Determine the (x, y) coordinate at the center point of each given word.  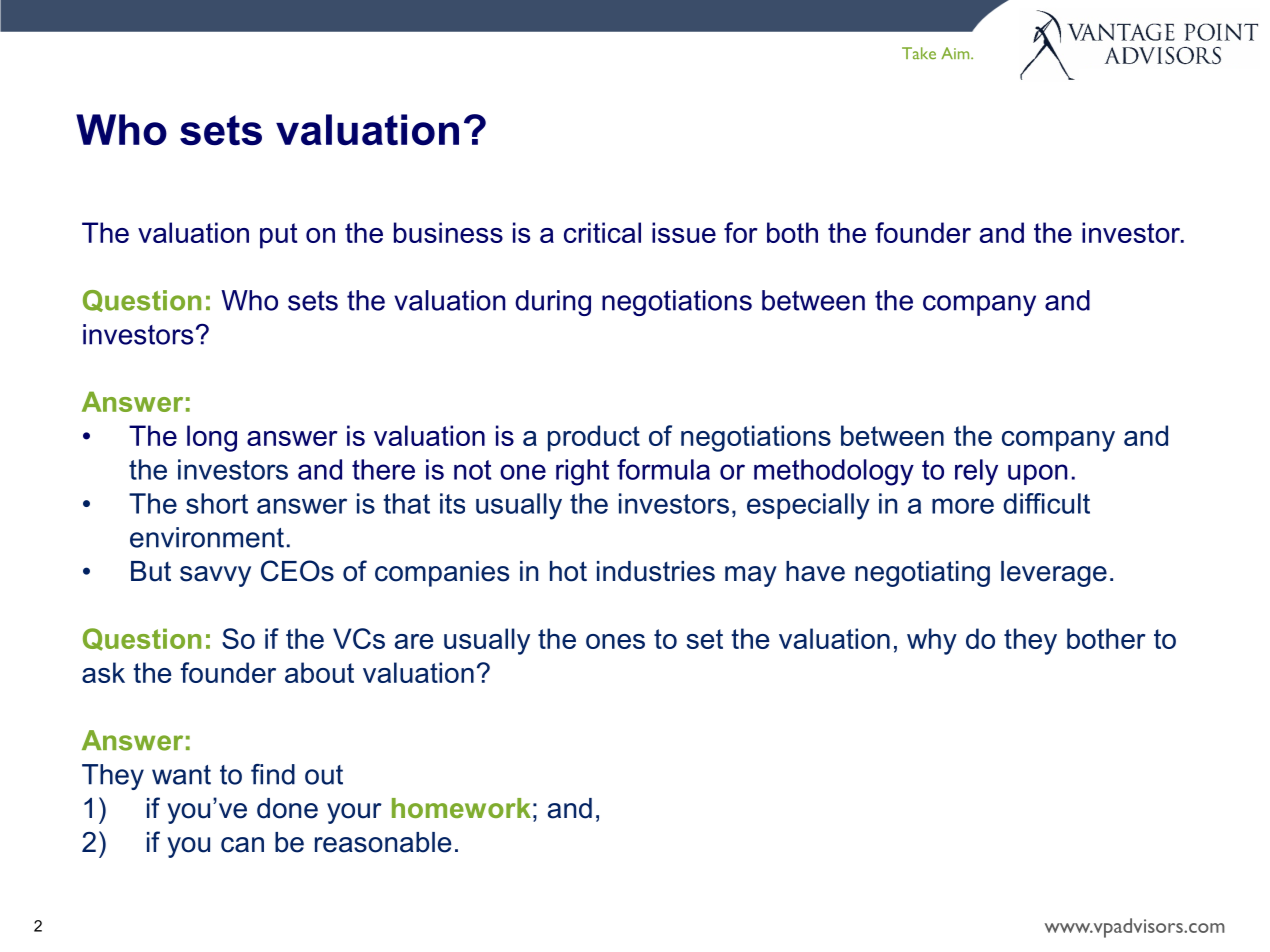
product (594, 438)
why (932, 641)
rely (976, 472)
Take (919, 53)
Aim (956, 53)
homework (461, 808)
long (212, 438)
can (242, 845)
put (279, 236)
